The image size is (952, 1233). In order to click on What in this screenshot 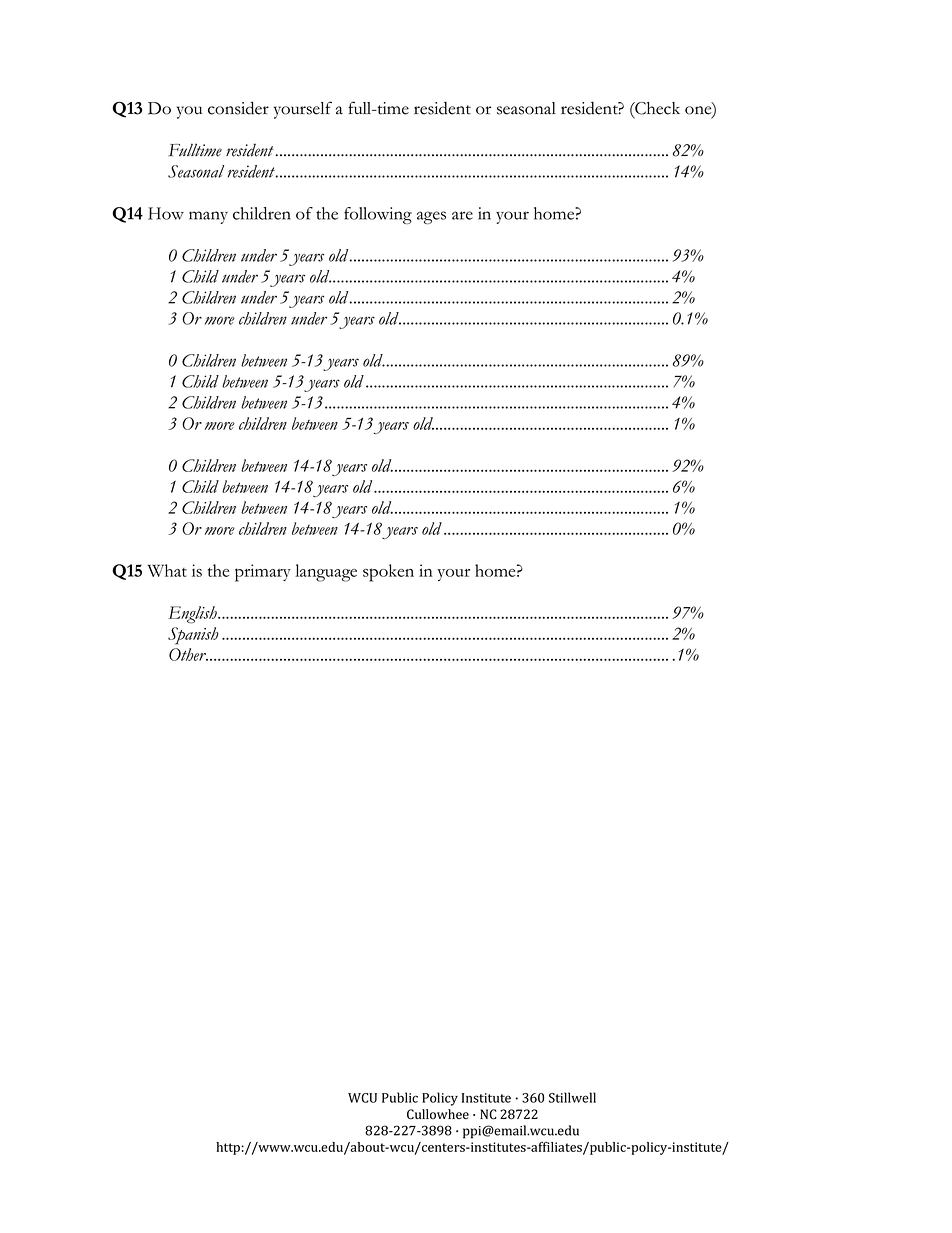, I will do `click(167, 570)`.
